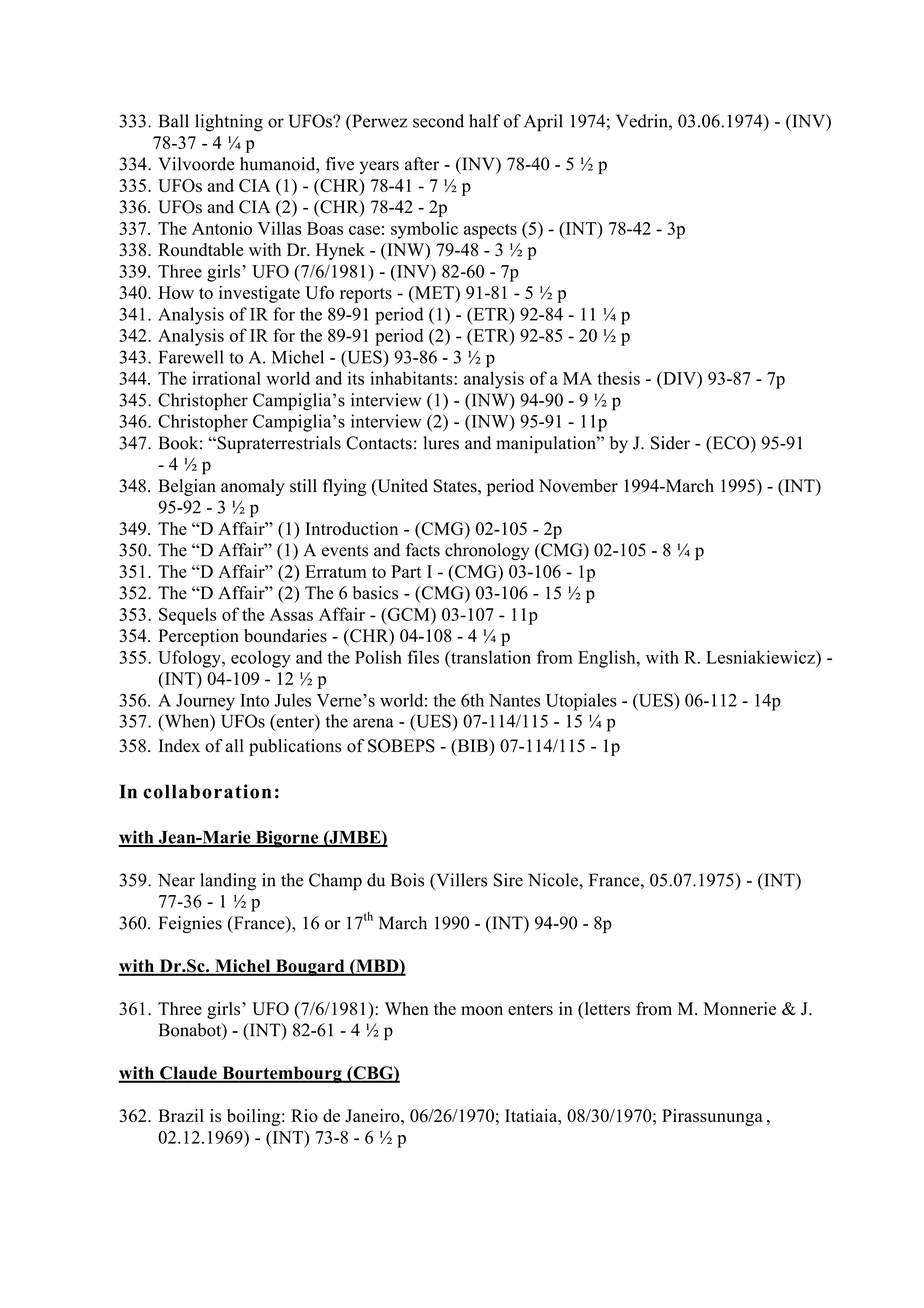  I want to click on Perception, so click(198, 637).
